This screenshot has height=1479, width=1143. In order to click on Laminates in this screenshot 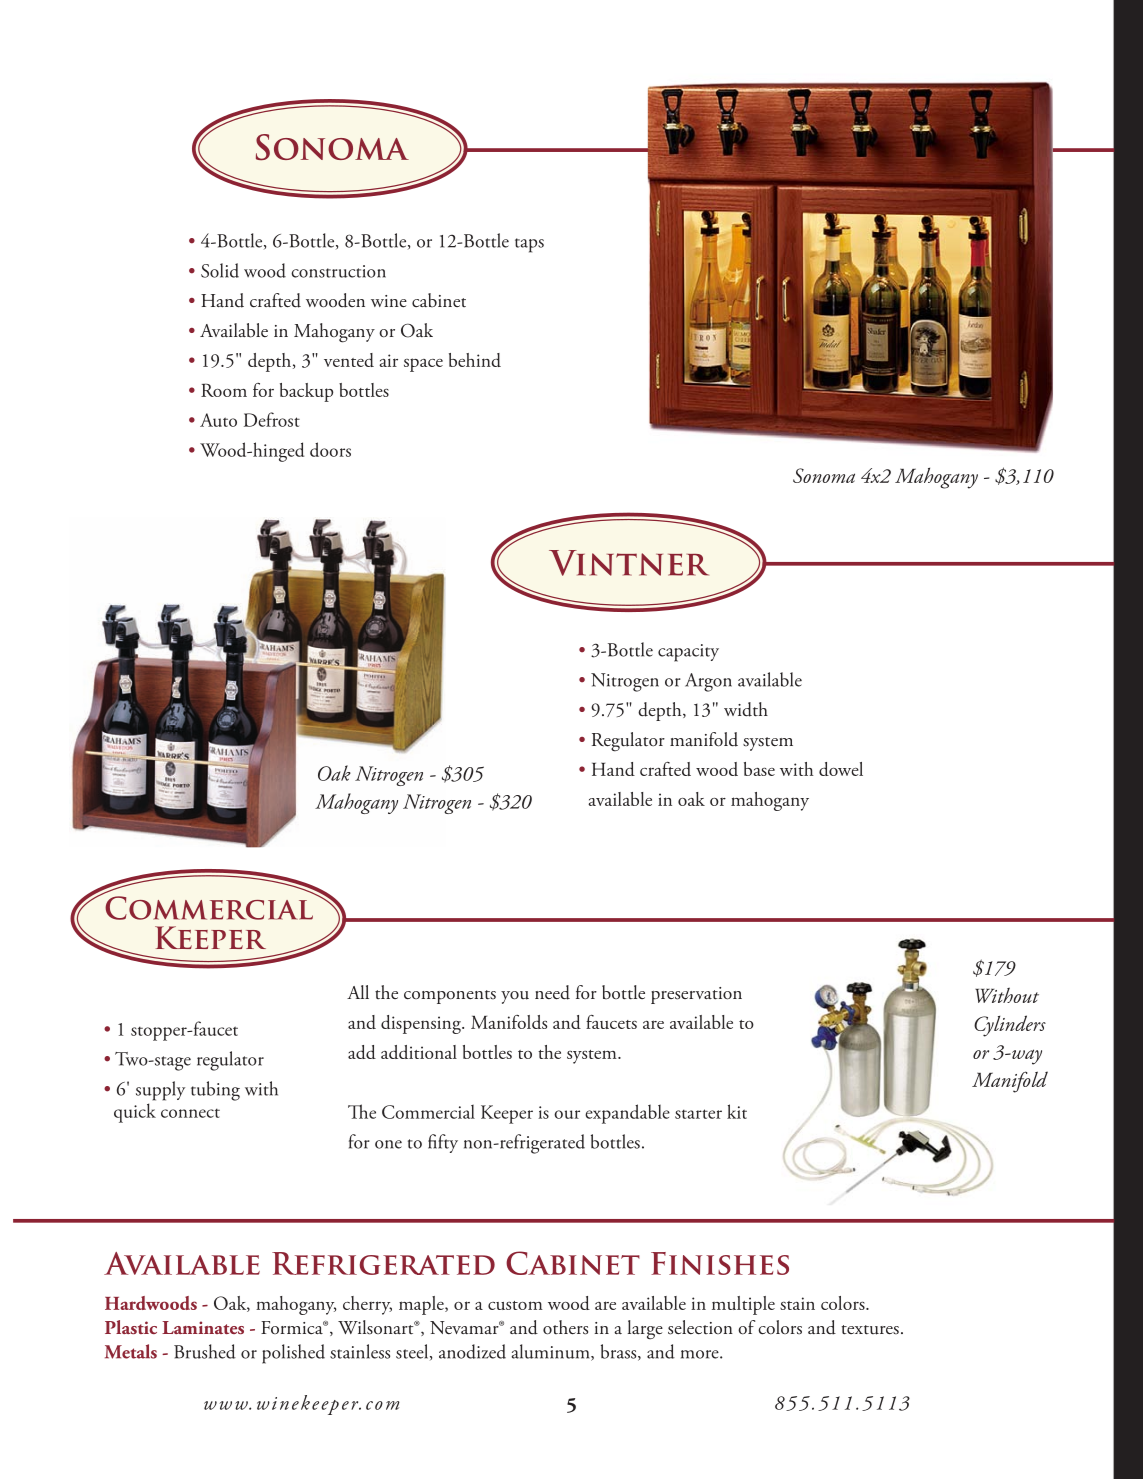, I will do `click(203, 1327)`.
